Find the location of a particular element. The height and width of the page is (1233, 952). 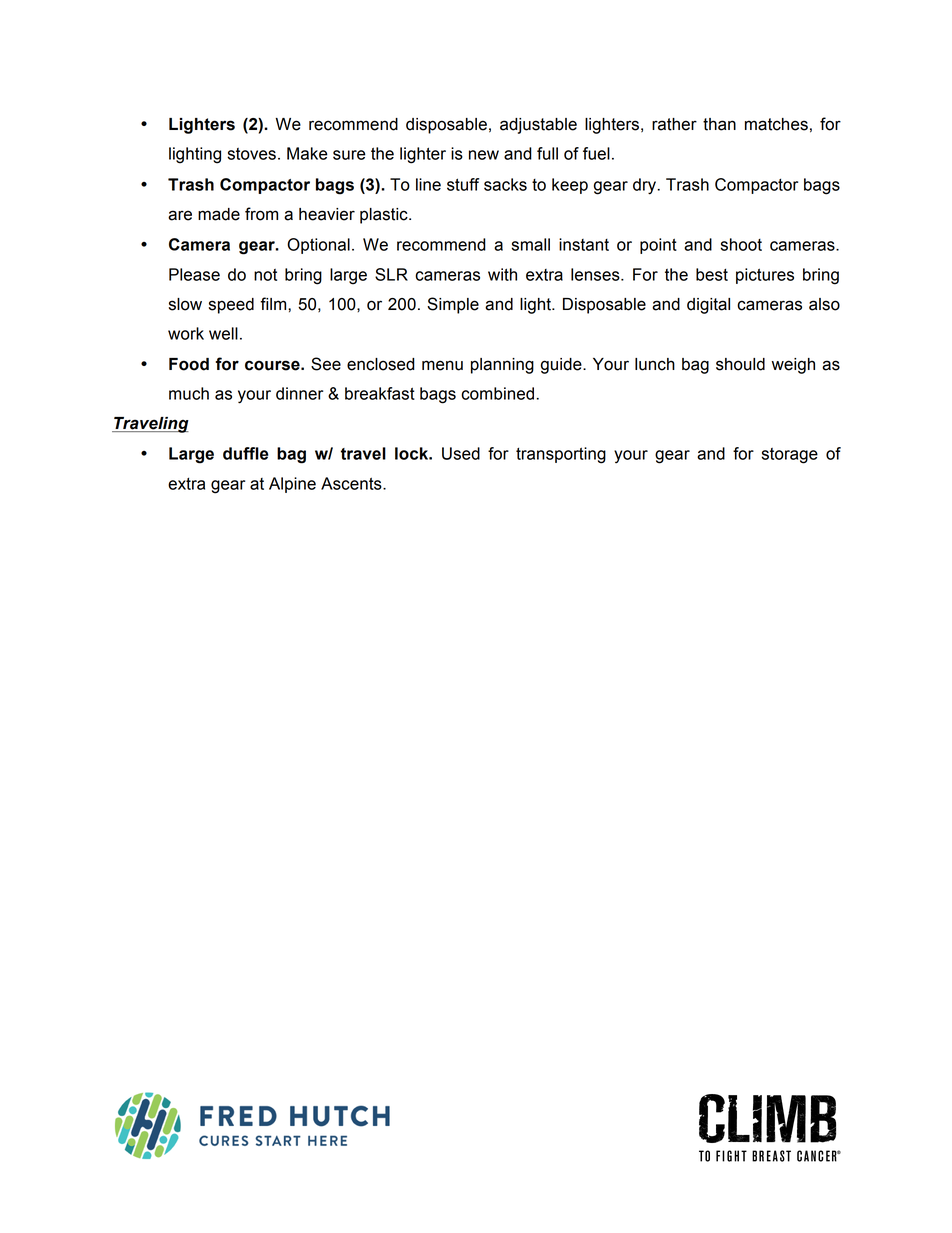

Used is located at coordinates (461, 453).
